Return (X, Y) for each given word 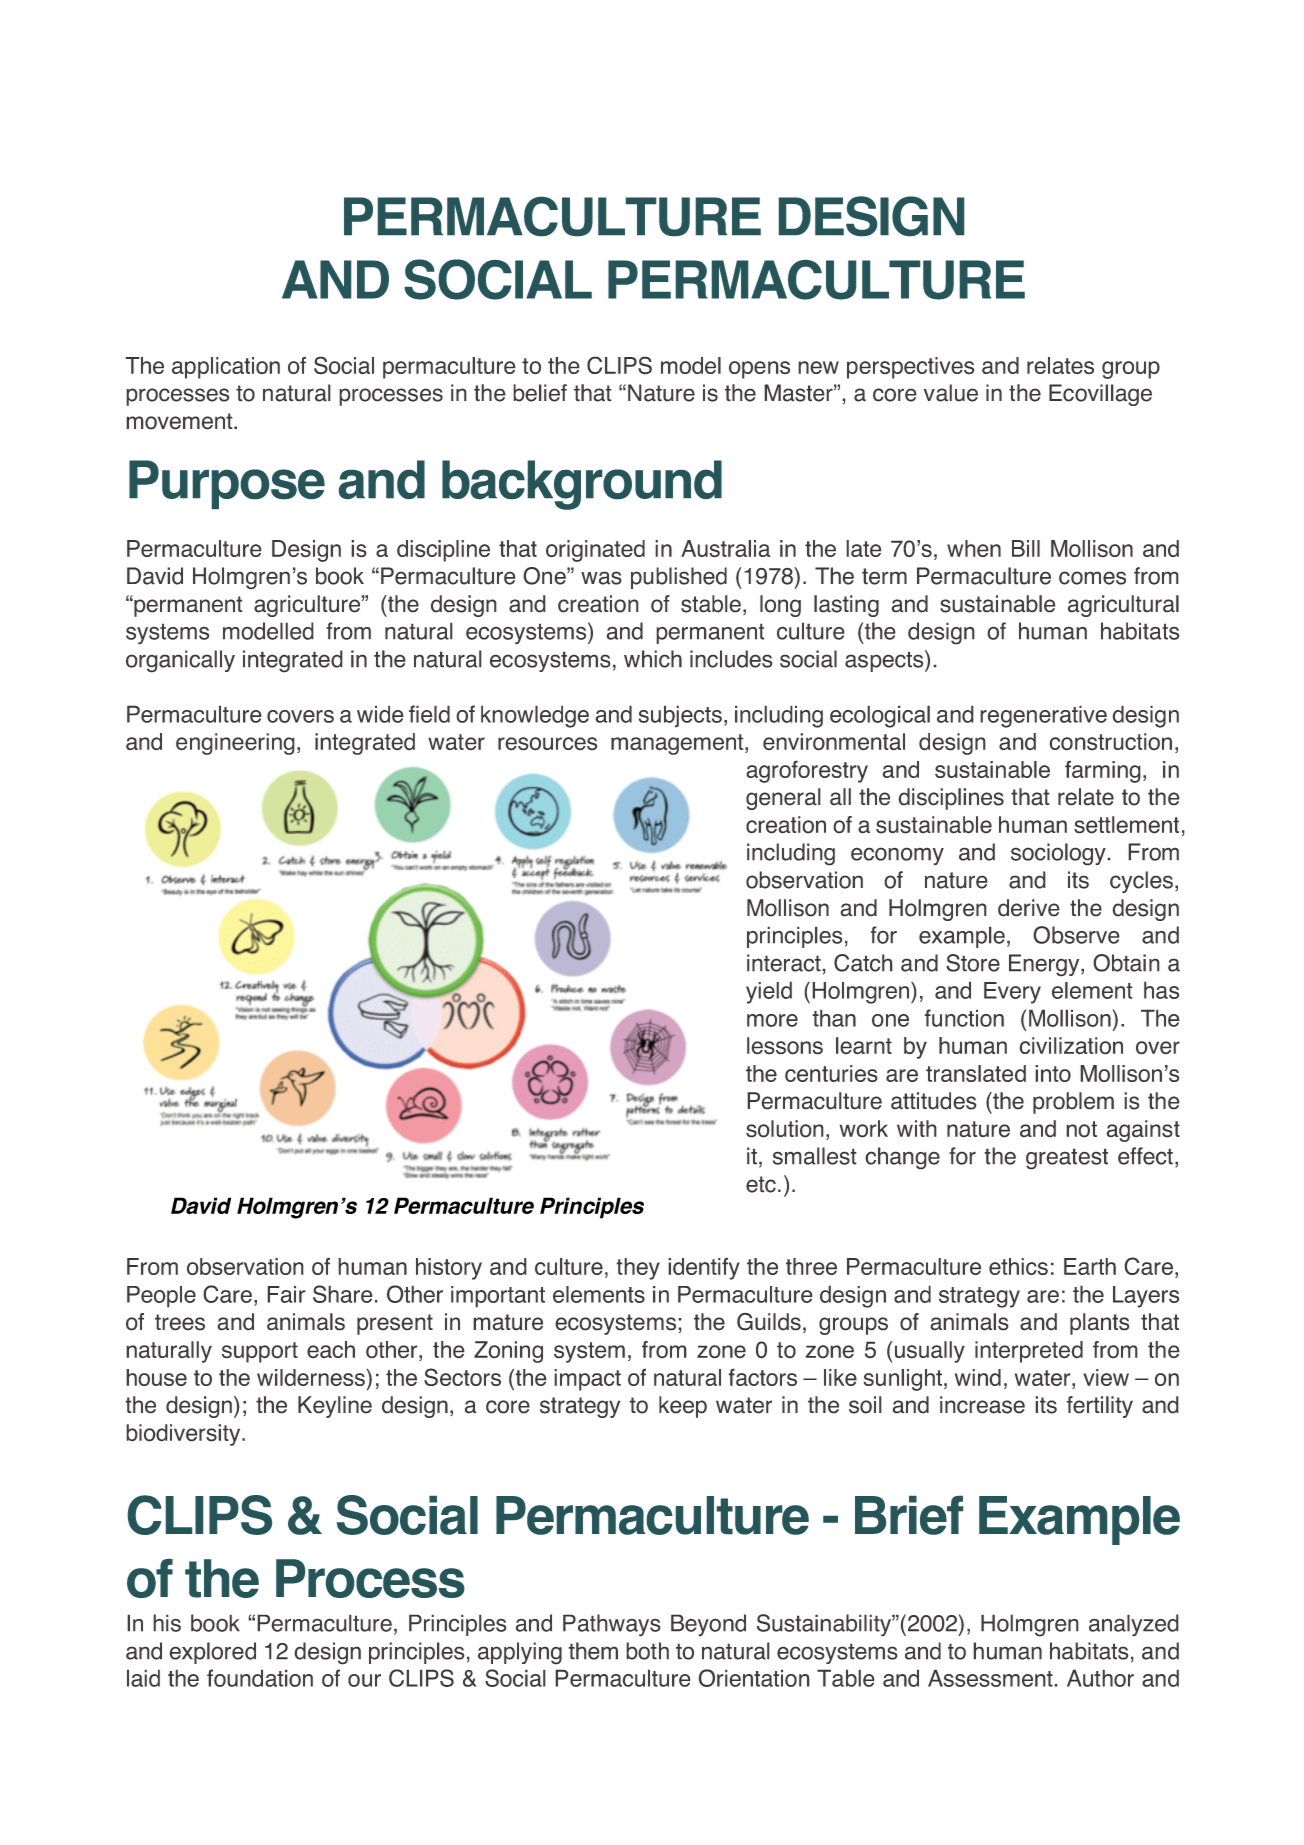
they (638, 1269)
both (647, 1651)
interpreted (1029, 1352)
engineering (235, 744)
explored (212, 1653)
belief (540, 393)
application (226, 368)
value (951, 393)
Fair (286, 1294)
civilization (1071, 1046)
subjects (680, 716)
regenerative (1043, 716)
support (260, 1352)
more (772, 1020)
